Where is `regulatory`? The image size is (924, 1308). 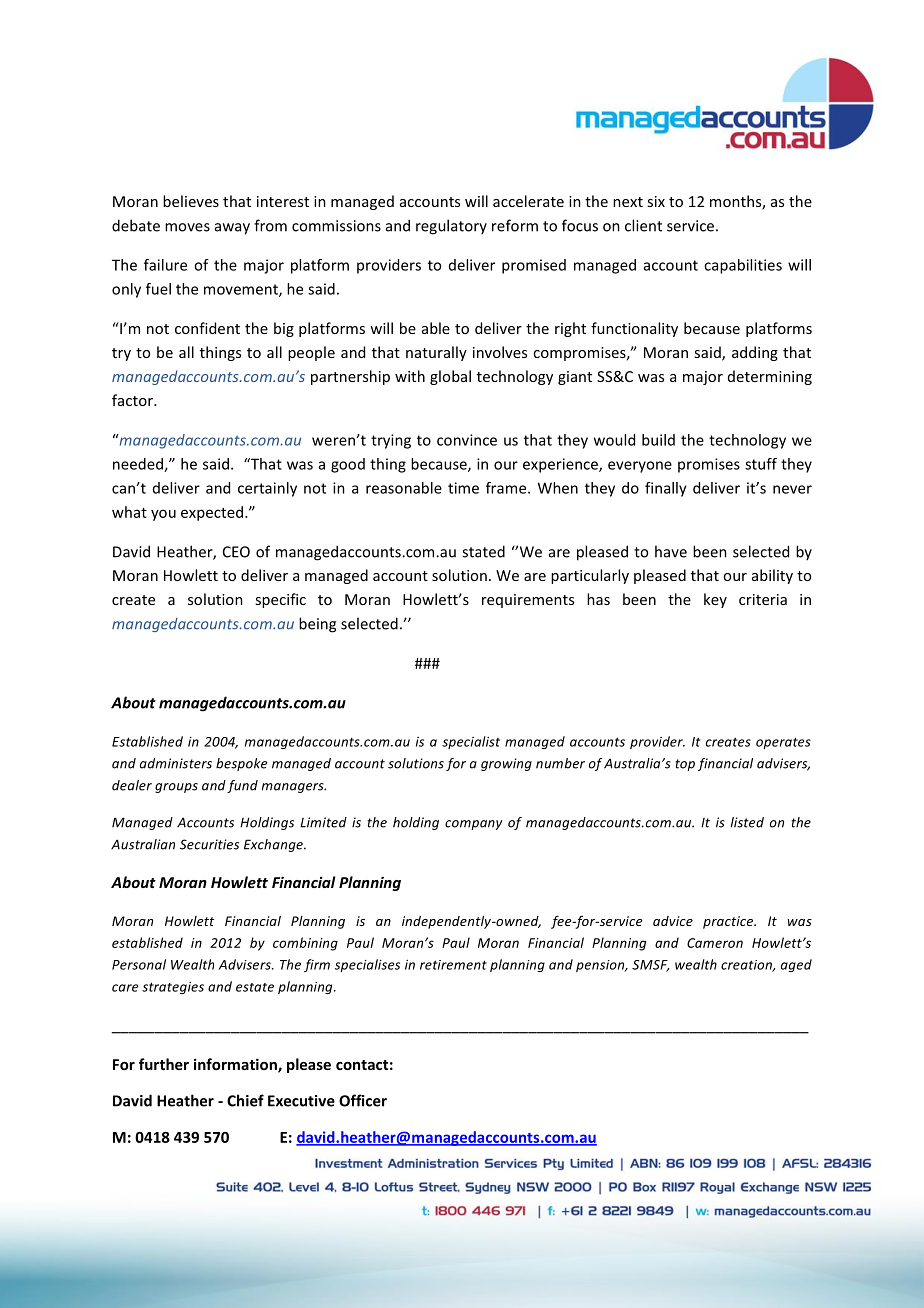
regulatory is located at coordinates (451, 227).
